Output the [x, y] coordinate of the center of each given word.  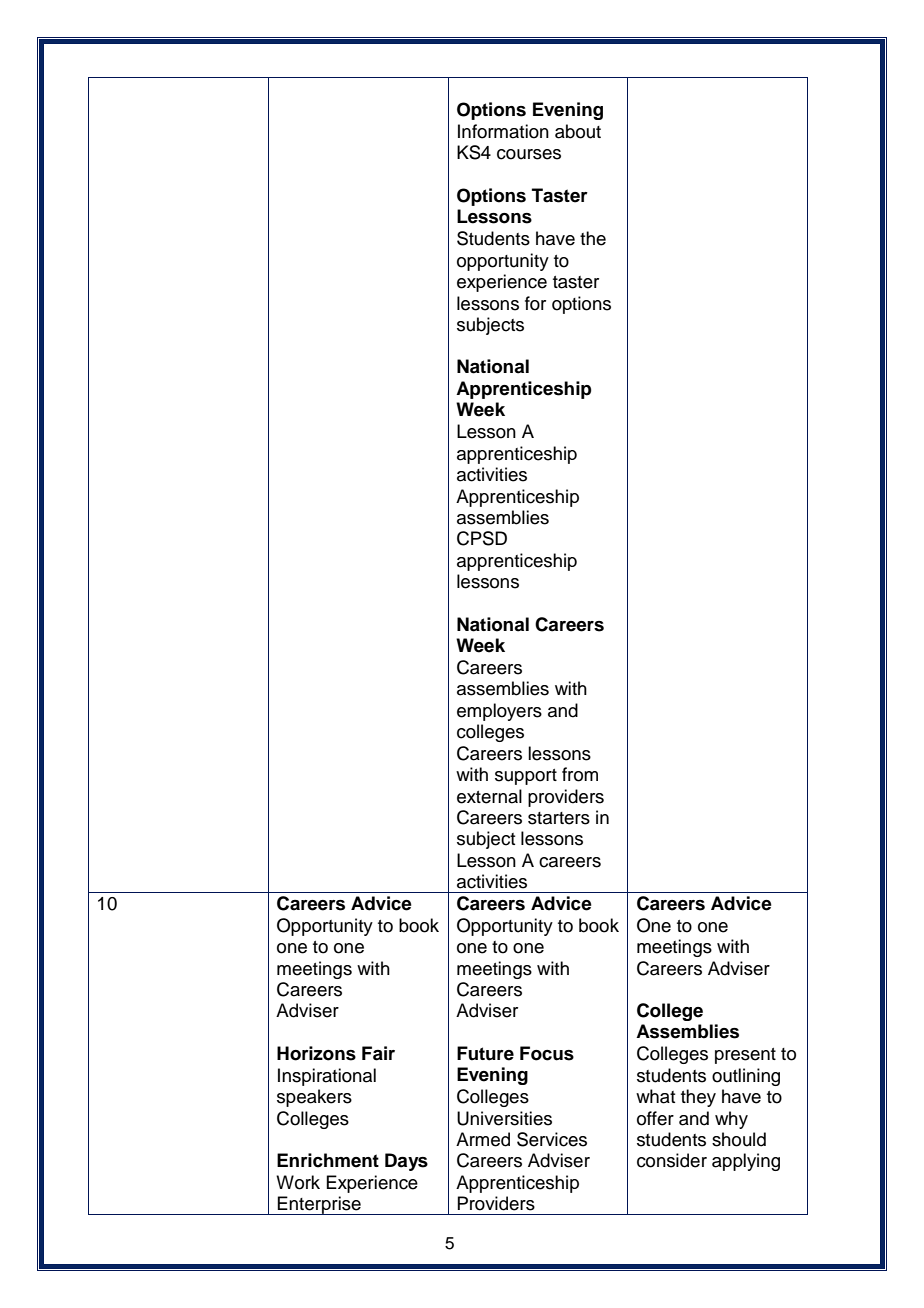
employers [499, 712]
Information [503, 131]
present [745, 1056]
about [578, 131]
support [526, 777]
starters [559, 818]
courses [529, 154]
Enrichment [328, 1160]
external [489, 796]
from [580, 774]
